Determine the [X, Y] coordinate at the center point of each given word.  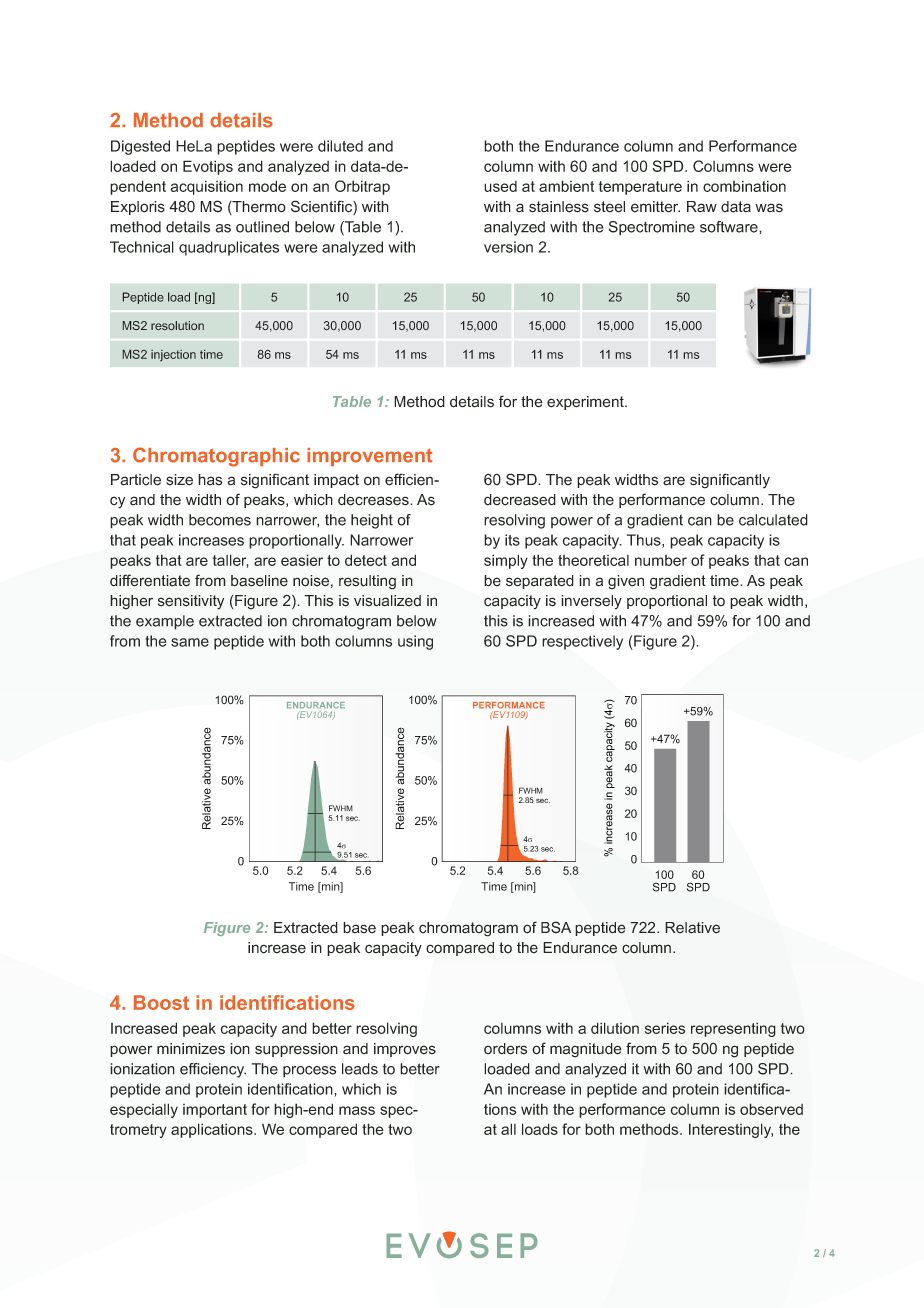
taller [231, 561]
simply [506, 561]
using [415, 642]
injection [173, 355]
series [665, 1028]
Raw [702, 207]
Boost [161, 1002]
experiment [586, 403]
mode [267, 186]
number [661, 560]
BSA [556, 927]
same [190, 642]
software [730, 227]
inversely [591, 602]
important [215, 1111]
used [500, 186]
